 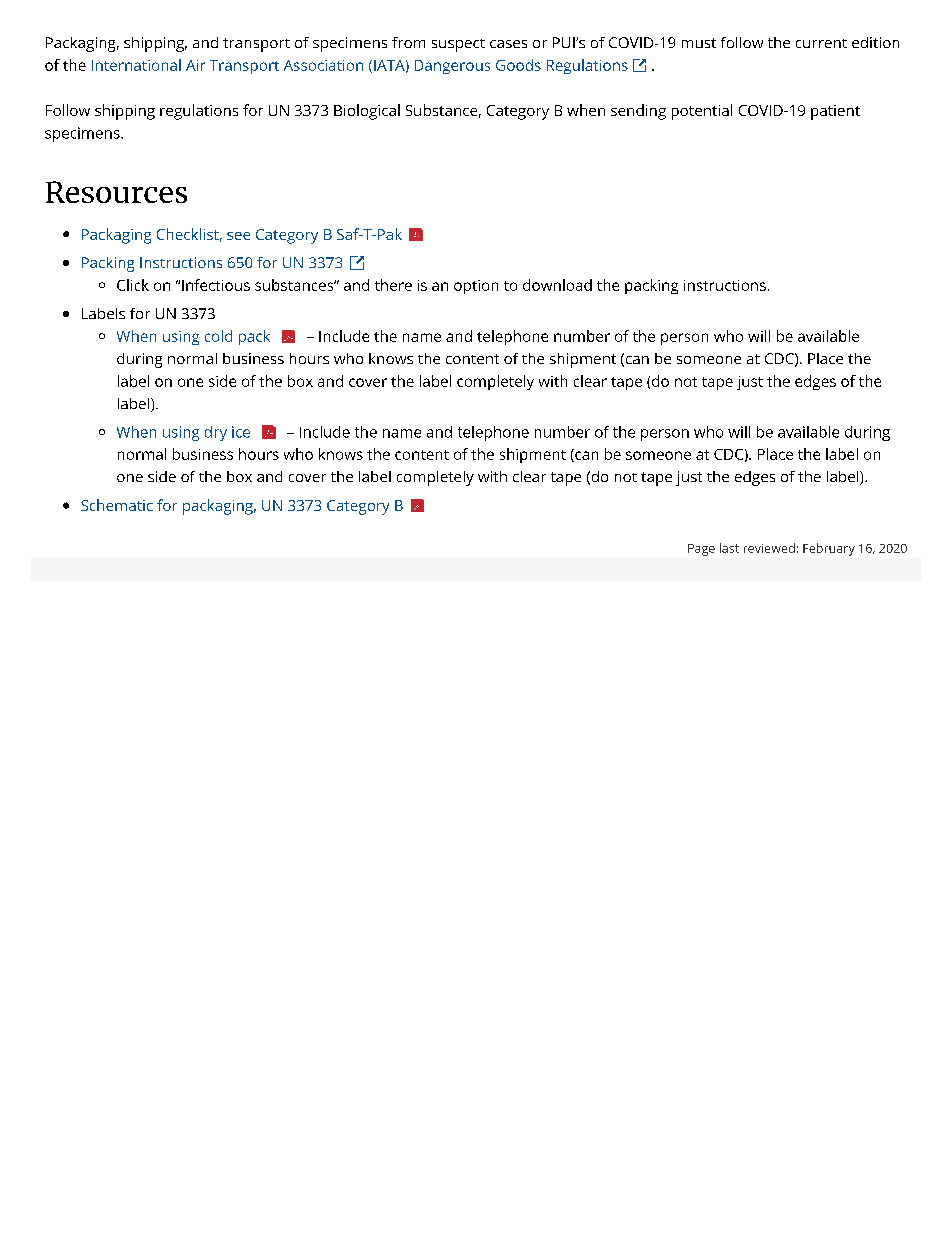 I want to click on download, so click(x=557, y=285).
